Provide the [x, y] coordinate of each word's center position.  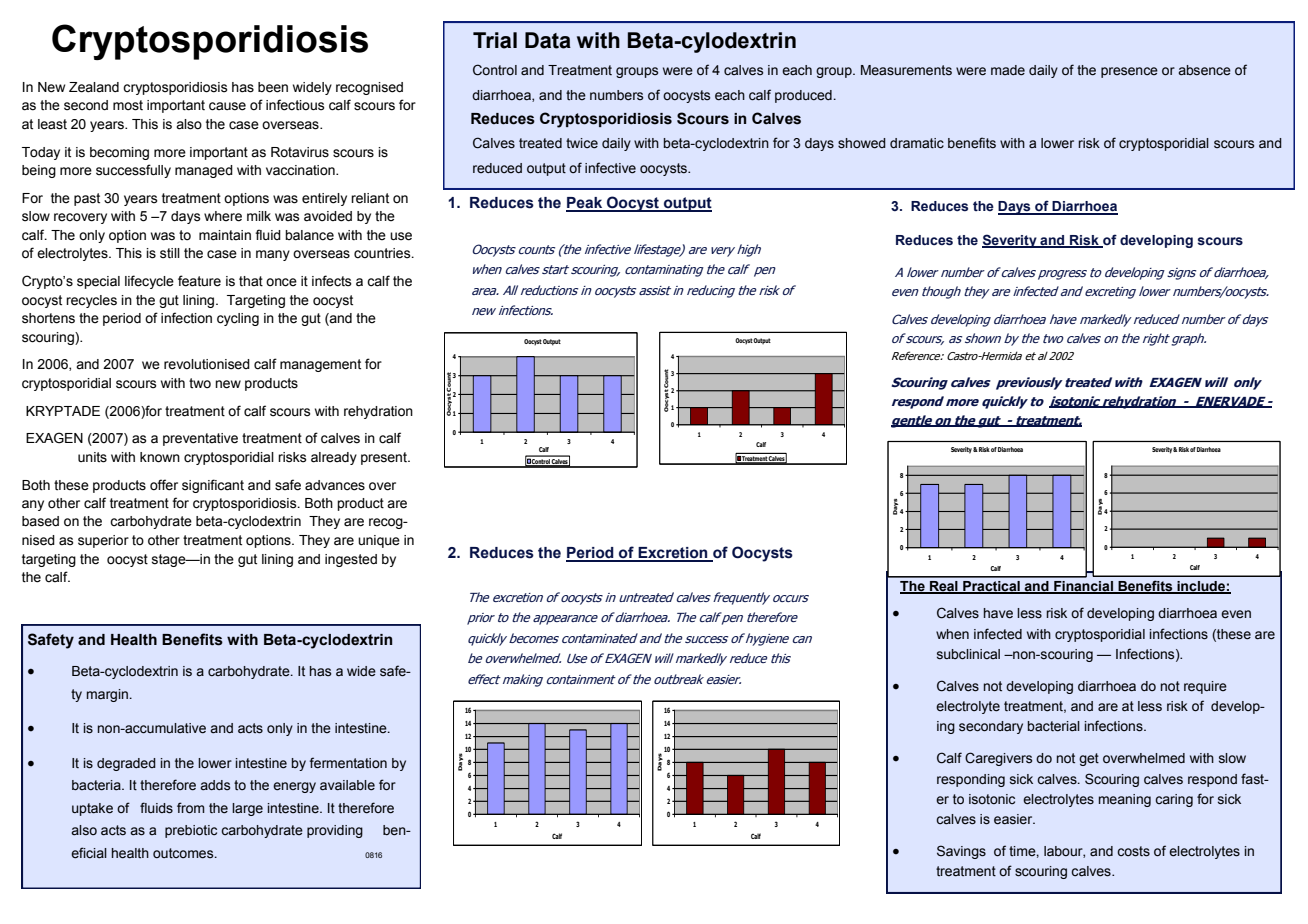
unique [379, 541]
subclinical [968, 654]
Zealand [94, 87]
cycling [238, 319]
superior [103, 541]
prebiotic [191, 831]
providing [335, 831]
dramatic [917, 143]
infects [332, 281]
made [1008, 70]
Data [548, 40]
